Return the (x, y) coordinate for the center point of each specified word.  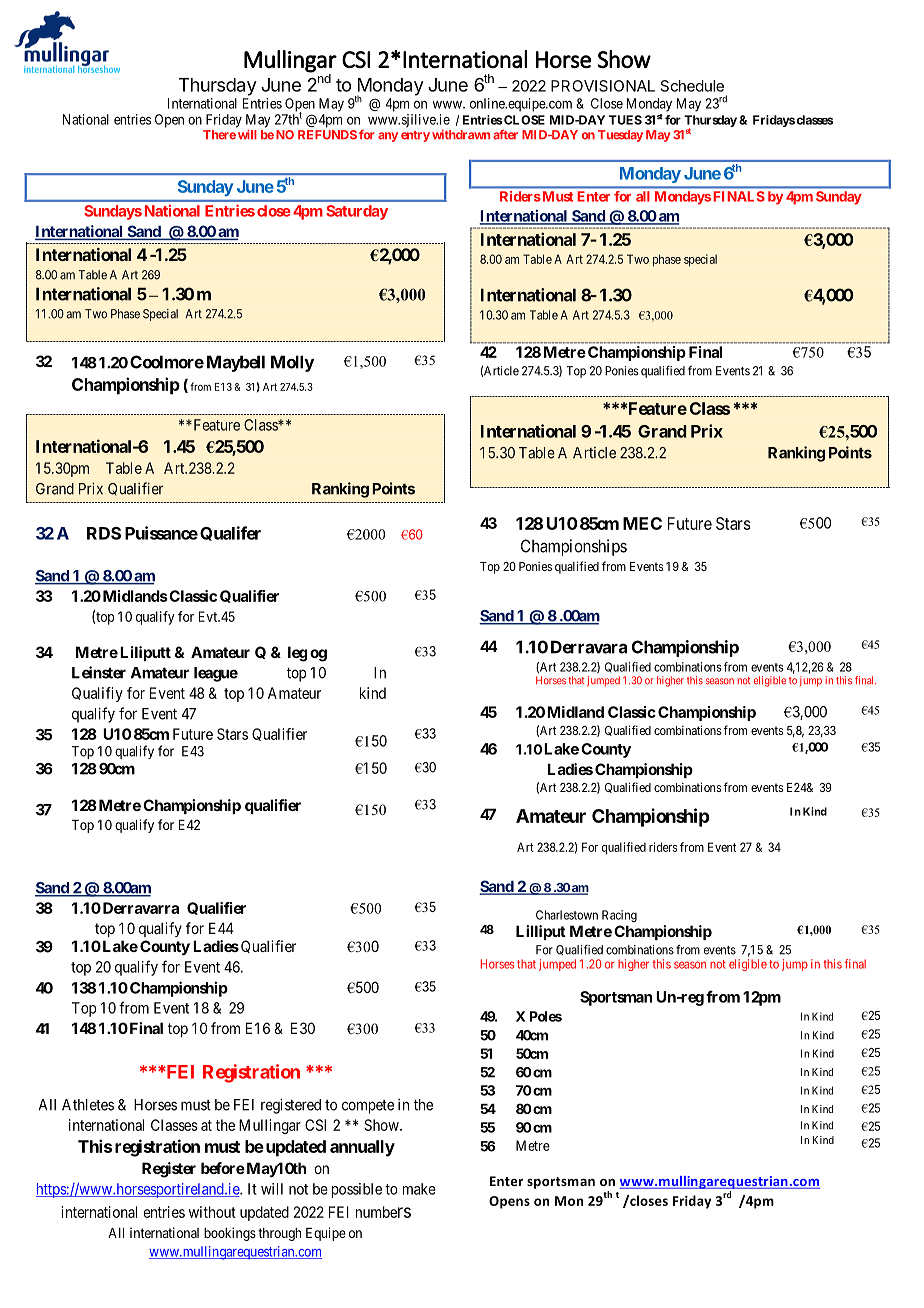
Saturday (357, 212)
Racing (619, 916)
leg (297, 654)
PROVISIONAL (603, 86)
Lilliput (541, 932)
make (419, 1189)
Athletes (88, 1105)
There (219, 135)
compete (368, 1107)
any (388, 137)
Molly (292, 363)
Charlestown (567, 915)
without (212, 1212)
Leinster (99, 672)
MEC (642, 523)
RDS (104, 533)
